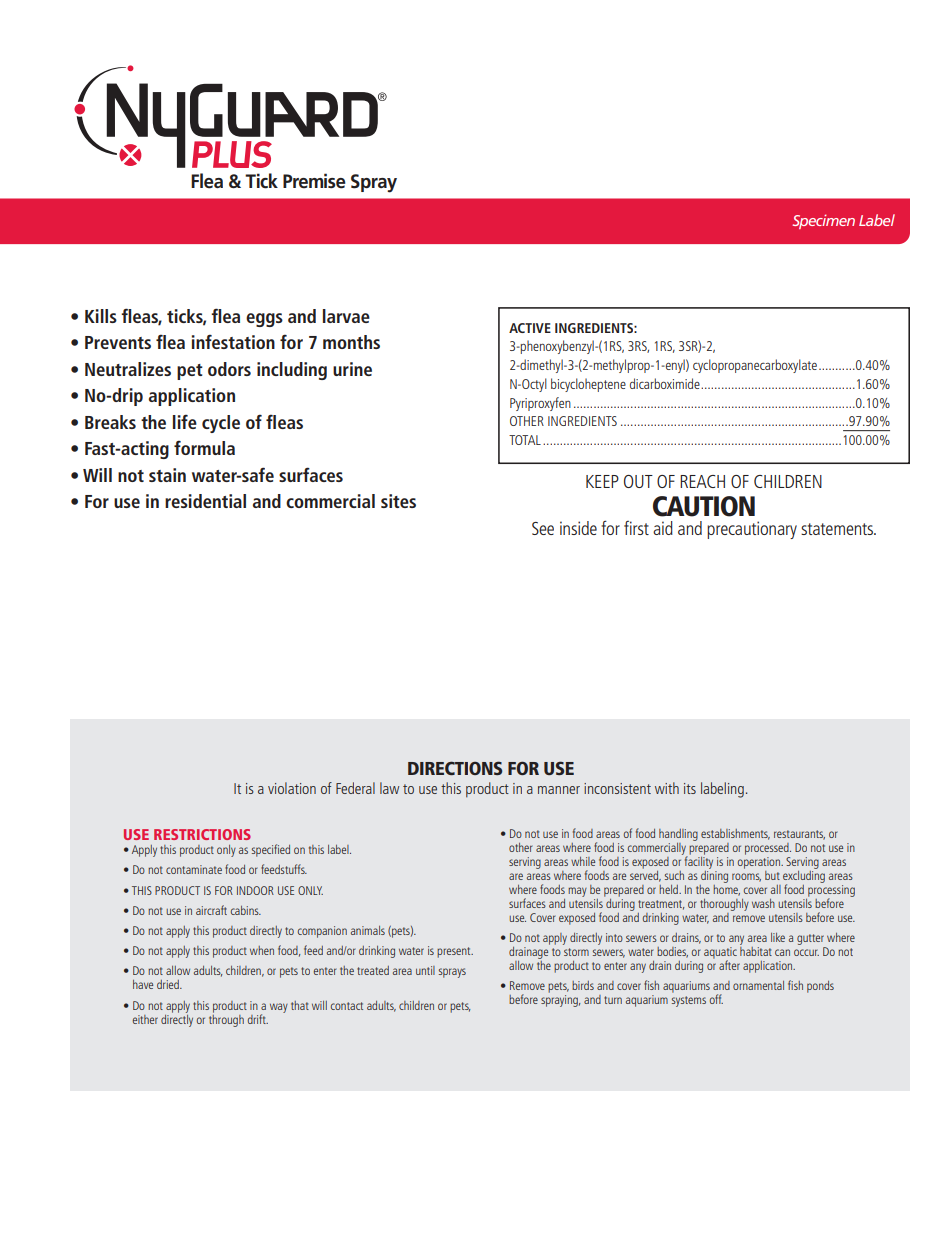 The image size is (952, 1233). I want to click on DIRECTIONS, so click(455, 768).
